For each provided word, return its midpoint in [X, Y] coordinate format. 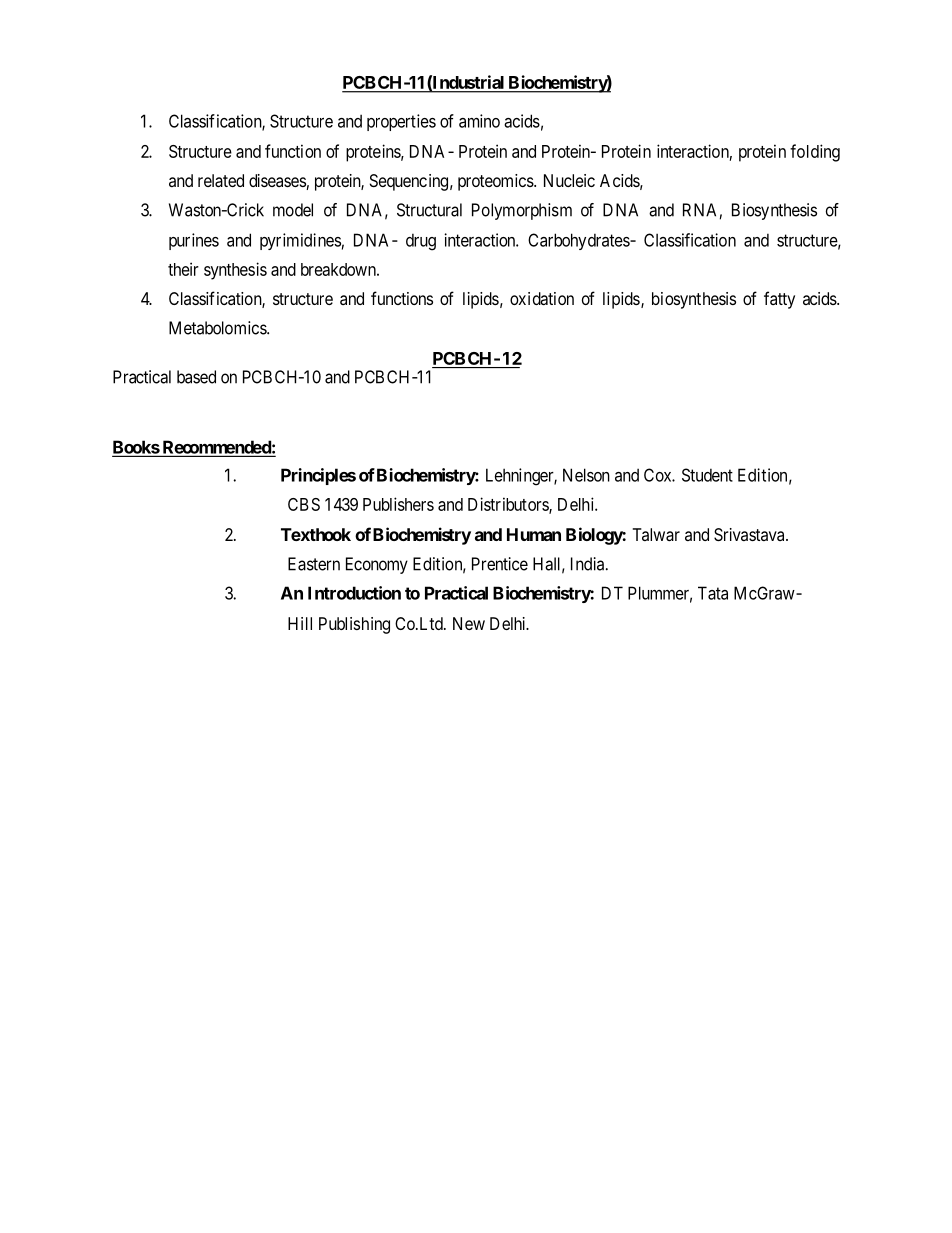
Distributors [509, 505]
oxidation [542, 298]
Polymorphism [522, 211]
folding [815, 153]
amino [479, 121]
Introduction [354, 593]
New [469, 623]
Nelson [586, 475]
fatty [779, 300]
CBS [304, 504]
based [196, 377]
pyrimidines [300, 241]
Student [707, 475]
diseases [278, 182]
